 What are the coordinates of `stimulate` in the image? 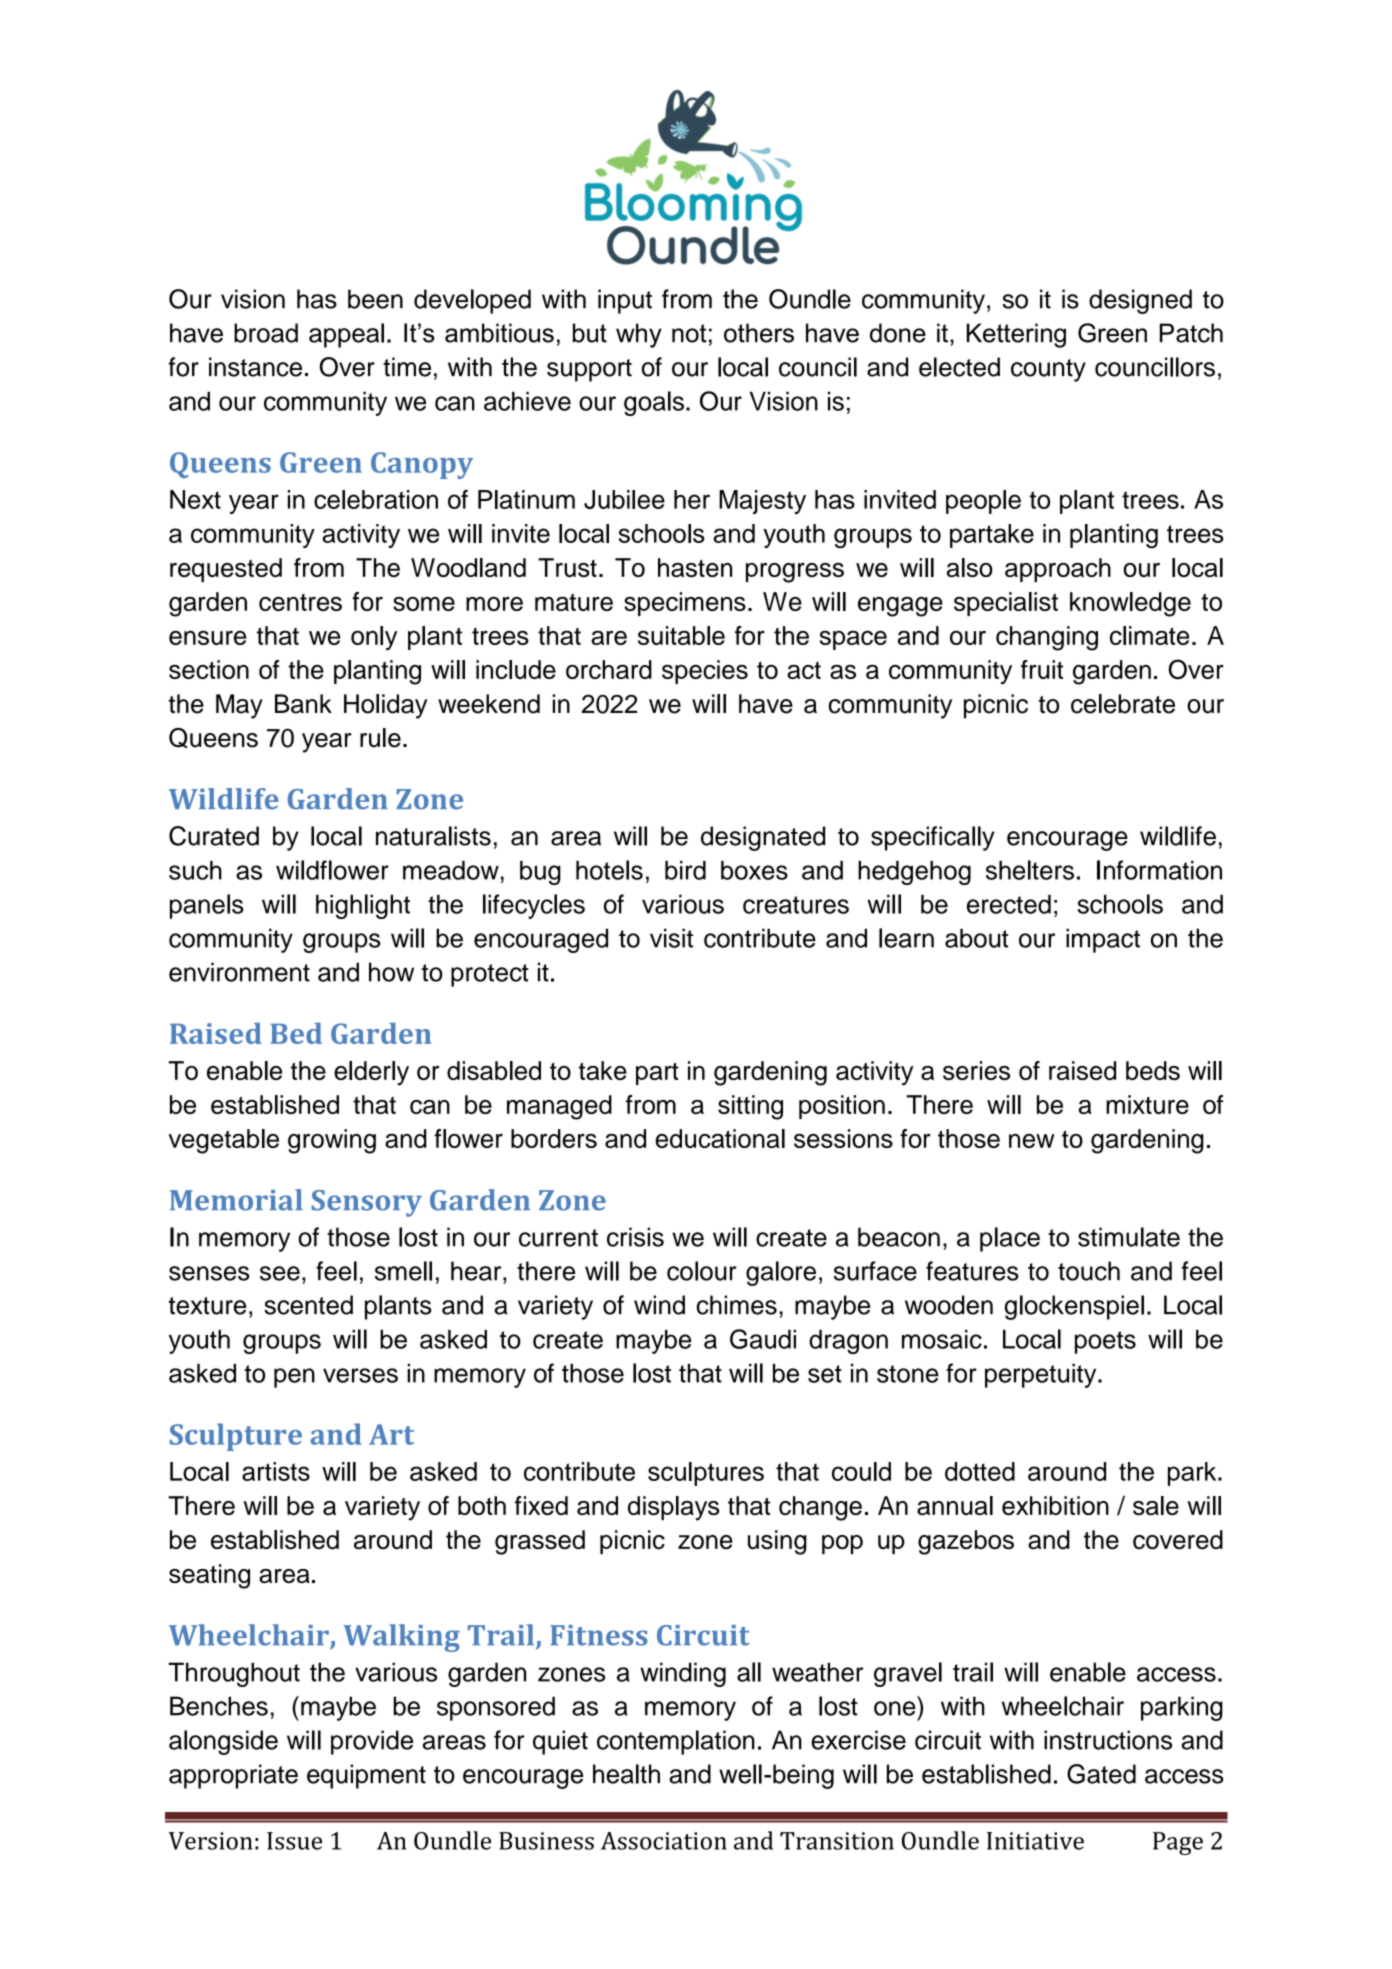 It's located at (1129, 1237).
